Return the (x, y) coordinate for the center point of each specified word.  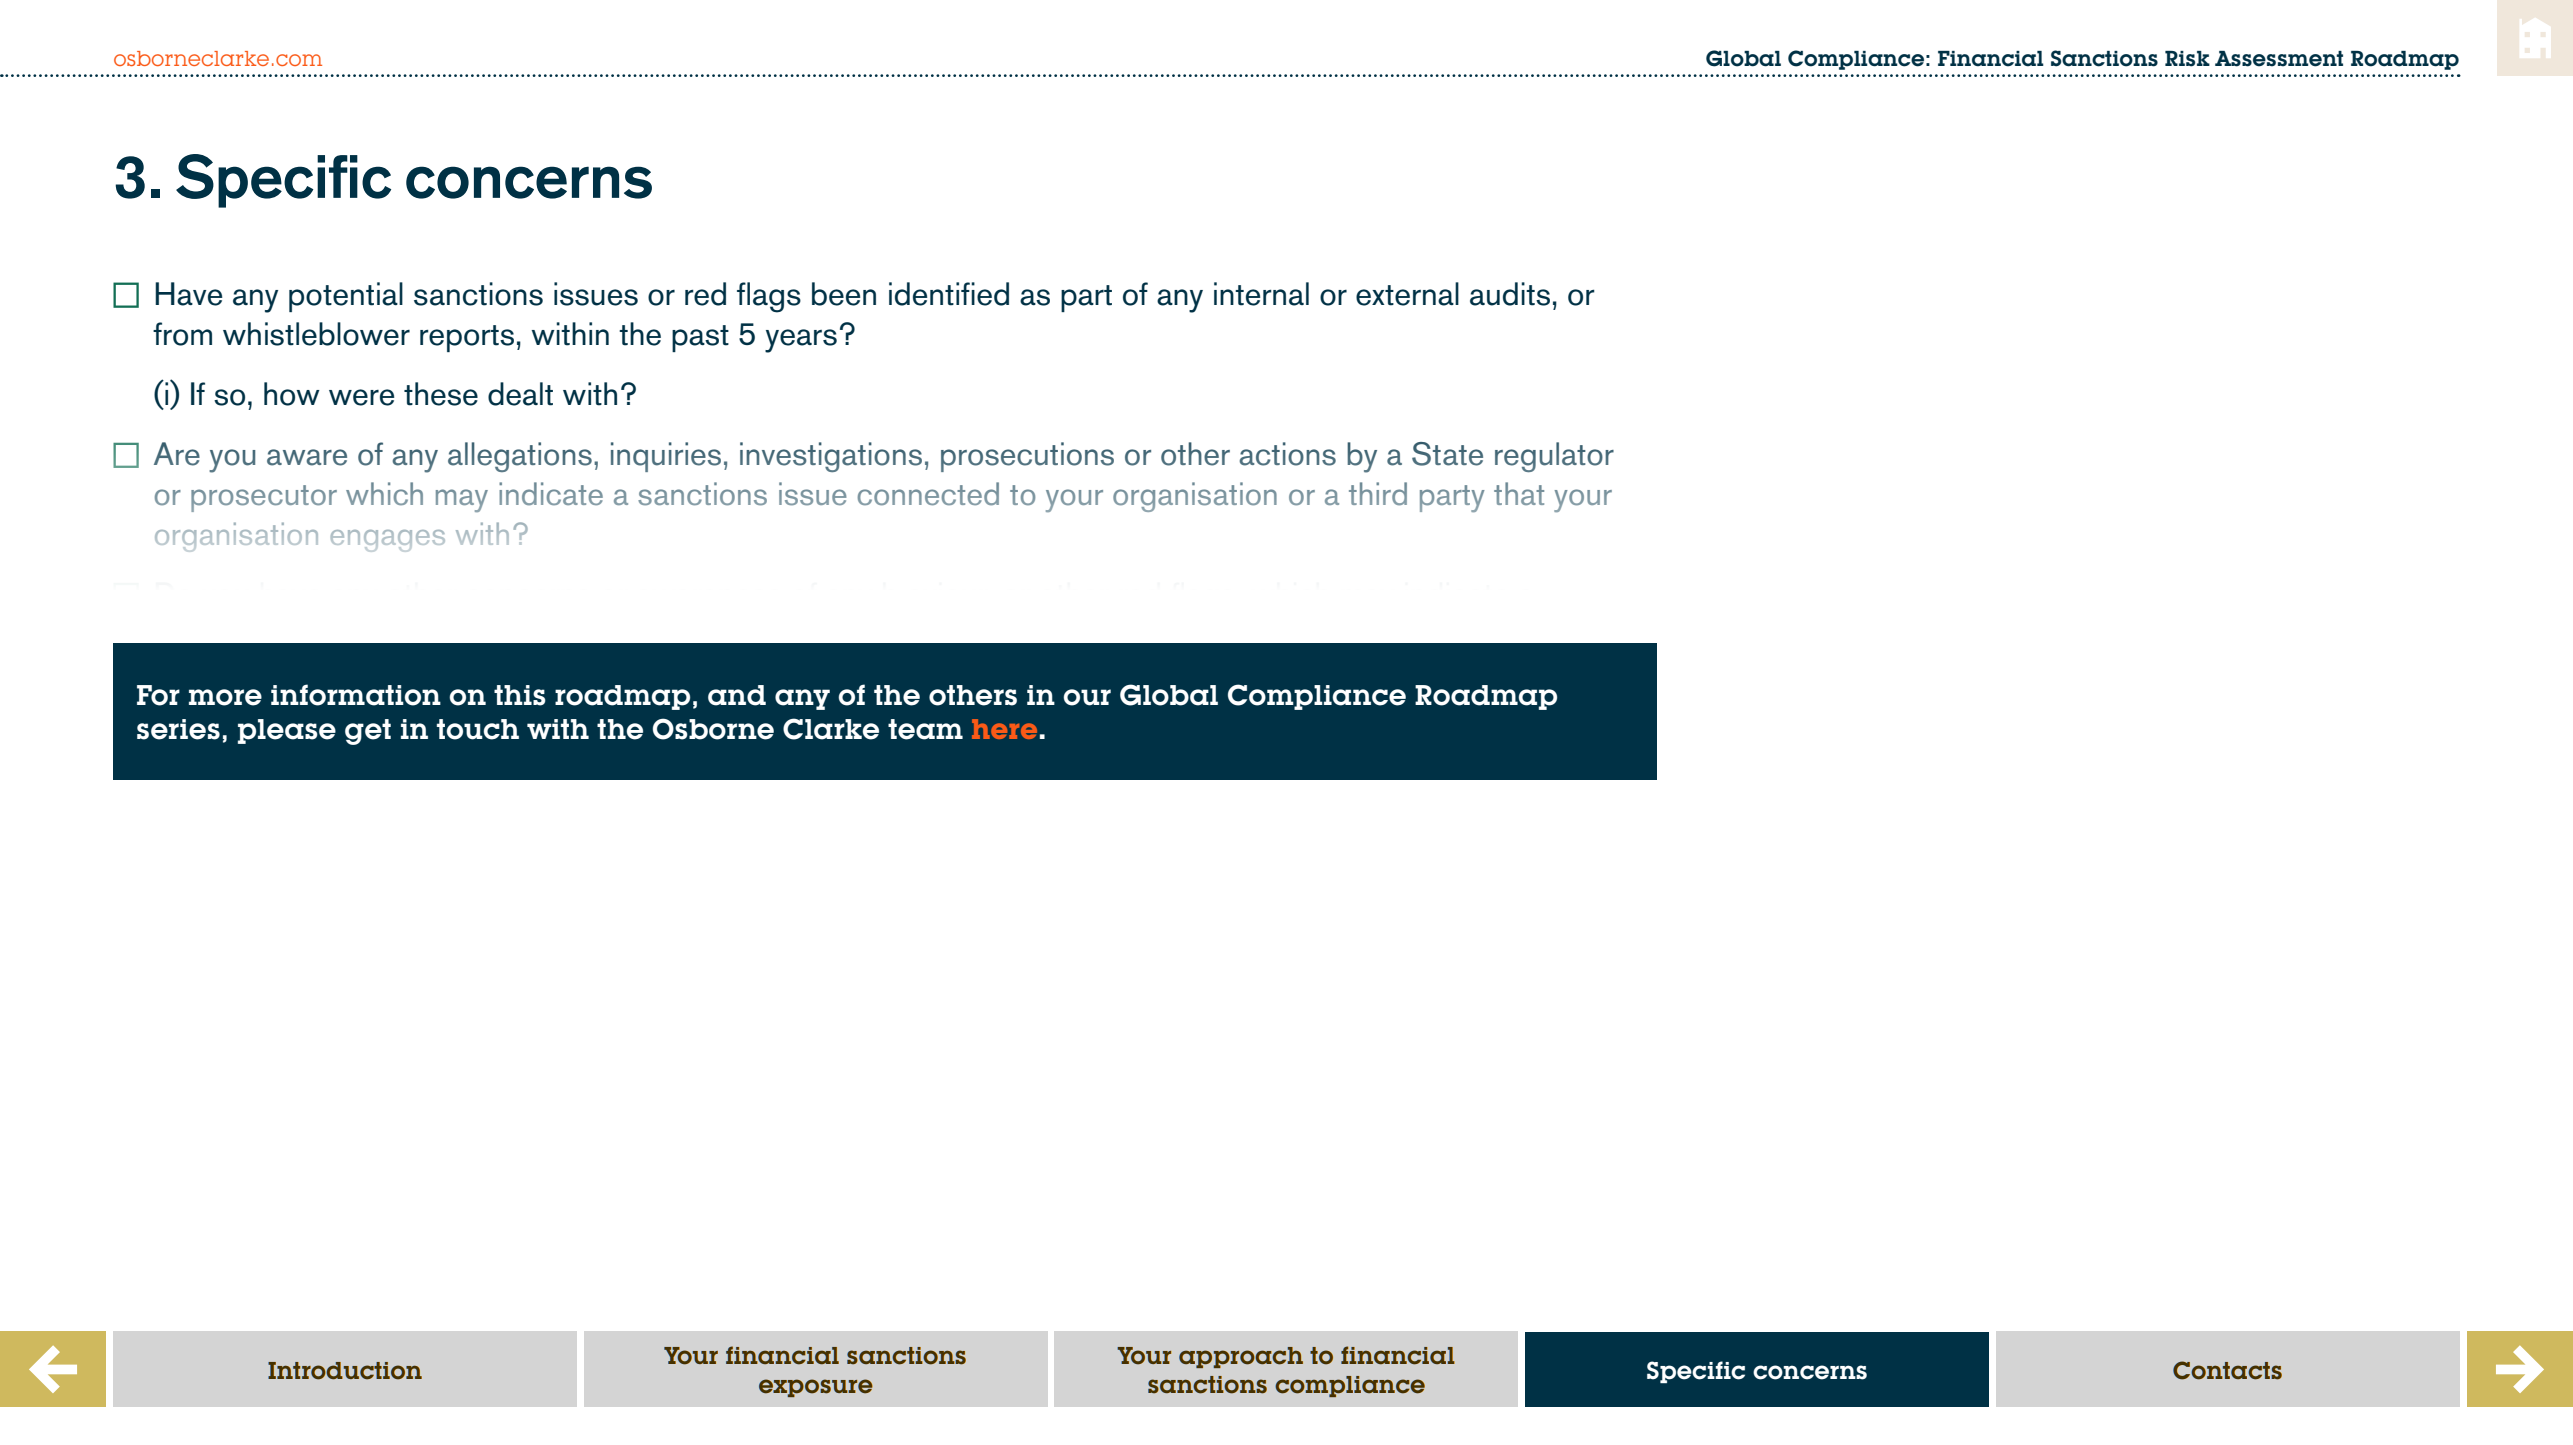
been (844, 294)
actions (1287, 454)
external (1407, 294)
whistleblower (316, 334)
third (1378, 494)
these (441, 394)
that (1519, 493)
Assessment (2279, 59)
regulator (1554, 457)
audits (1510, 294)
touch (478, 729)
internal (1261, 294)
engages (388, 540)
